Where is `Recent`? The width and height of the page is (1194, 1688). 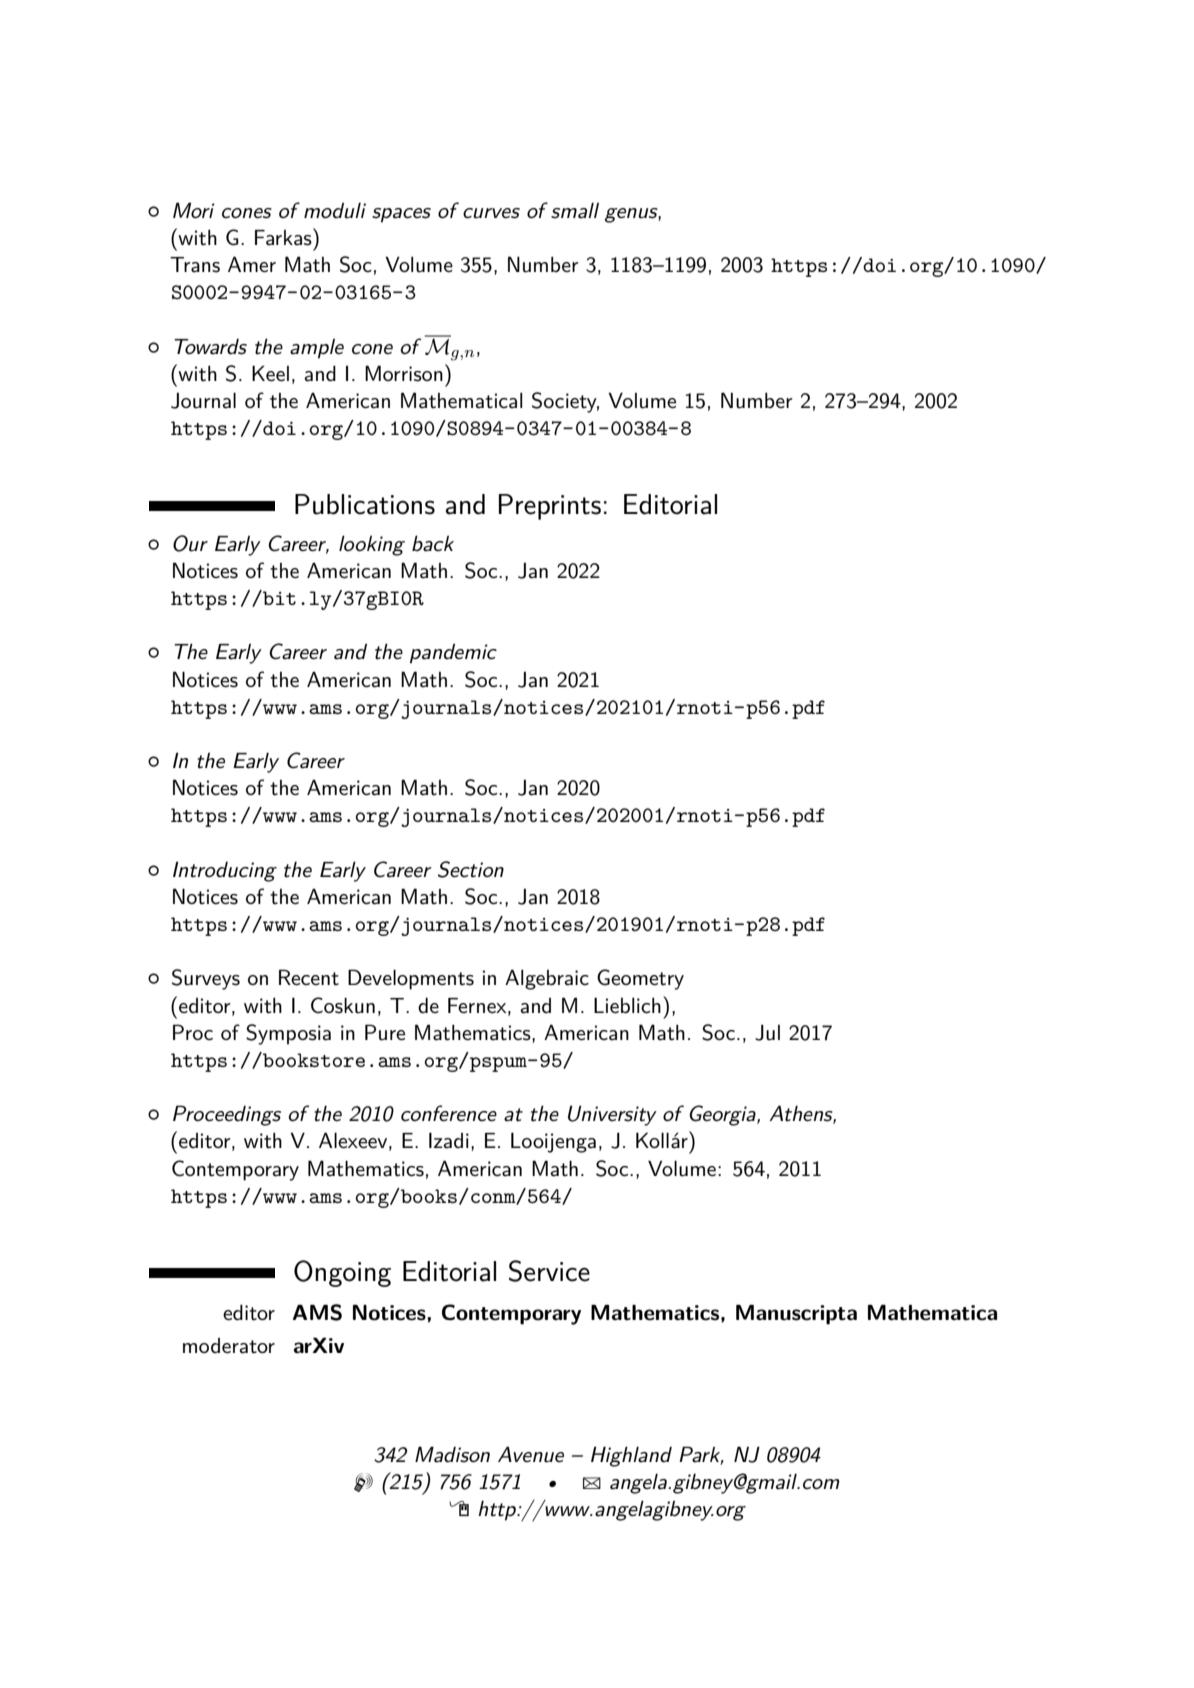 Recent is located at coordinates (309, 977).
